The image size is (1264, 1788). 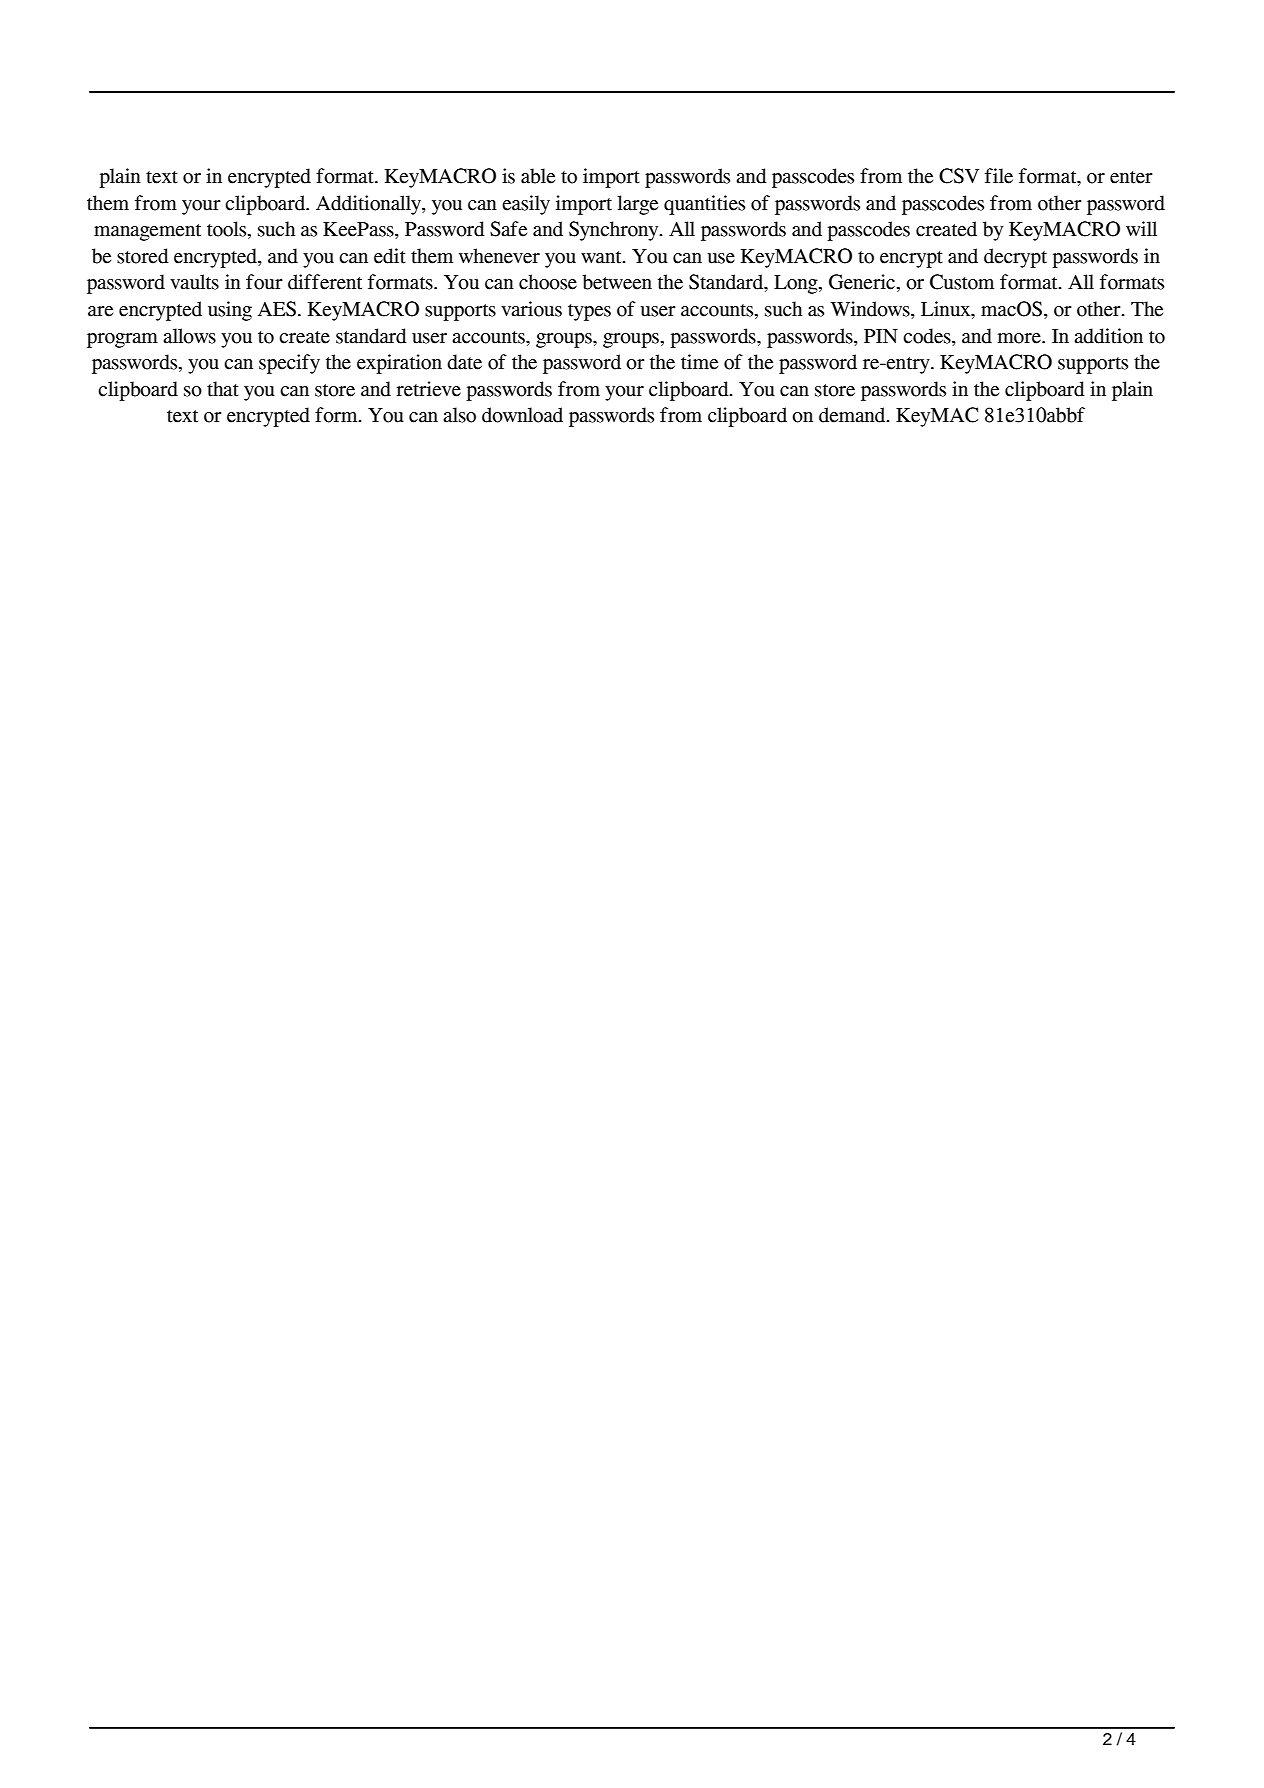 I want to click on more, so click(x=1020, y=338).
